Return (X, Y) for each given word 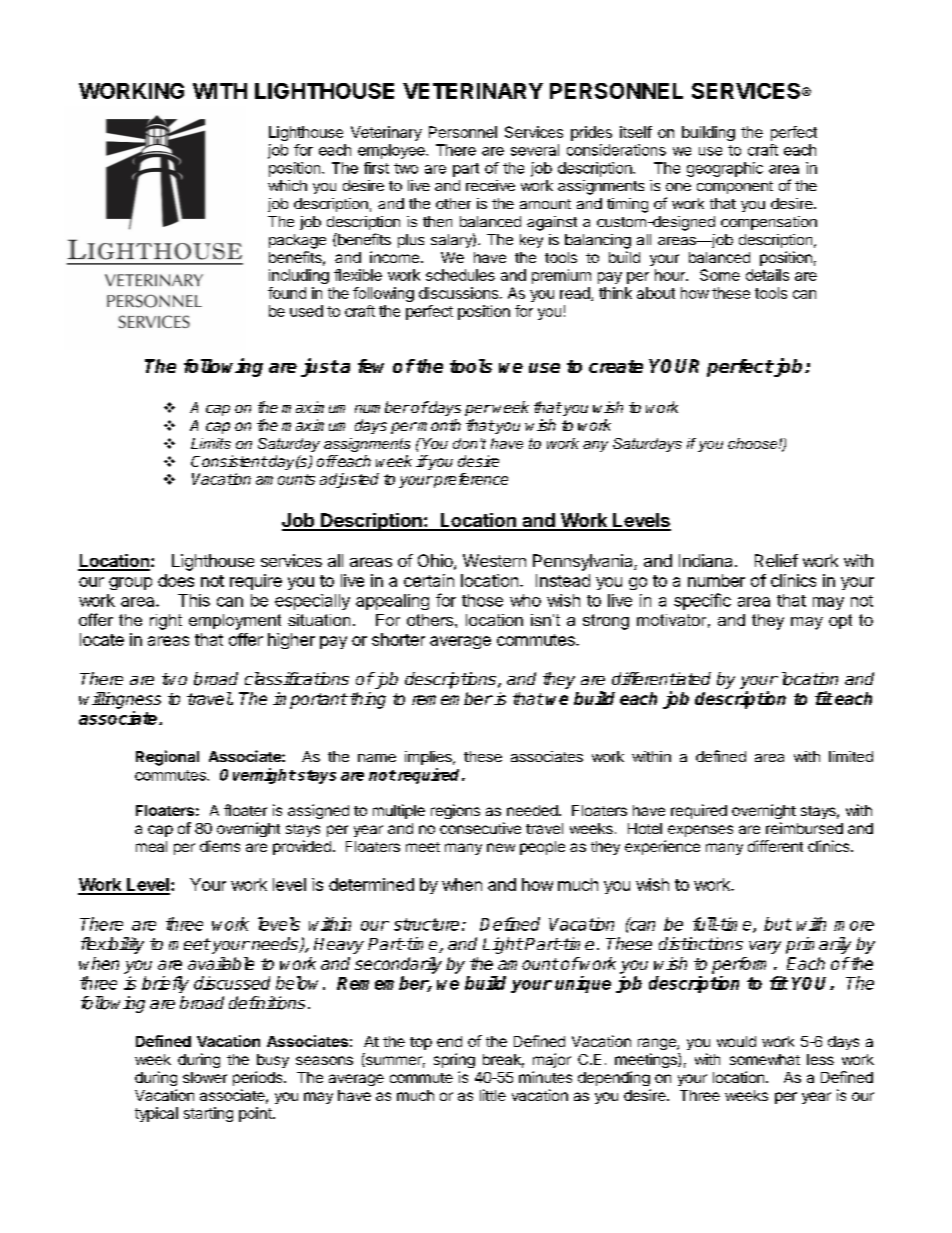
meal (151, 846)
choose (754, 443)
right (166, 622)
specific (702, 601)
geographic (725, 169)
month (438, 425)
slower (205, 1077)
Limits (211, 443)
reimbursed (804, 828)
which (287, 185)
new (501, 847)
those (482, 600)
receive (490, 185)
